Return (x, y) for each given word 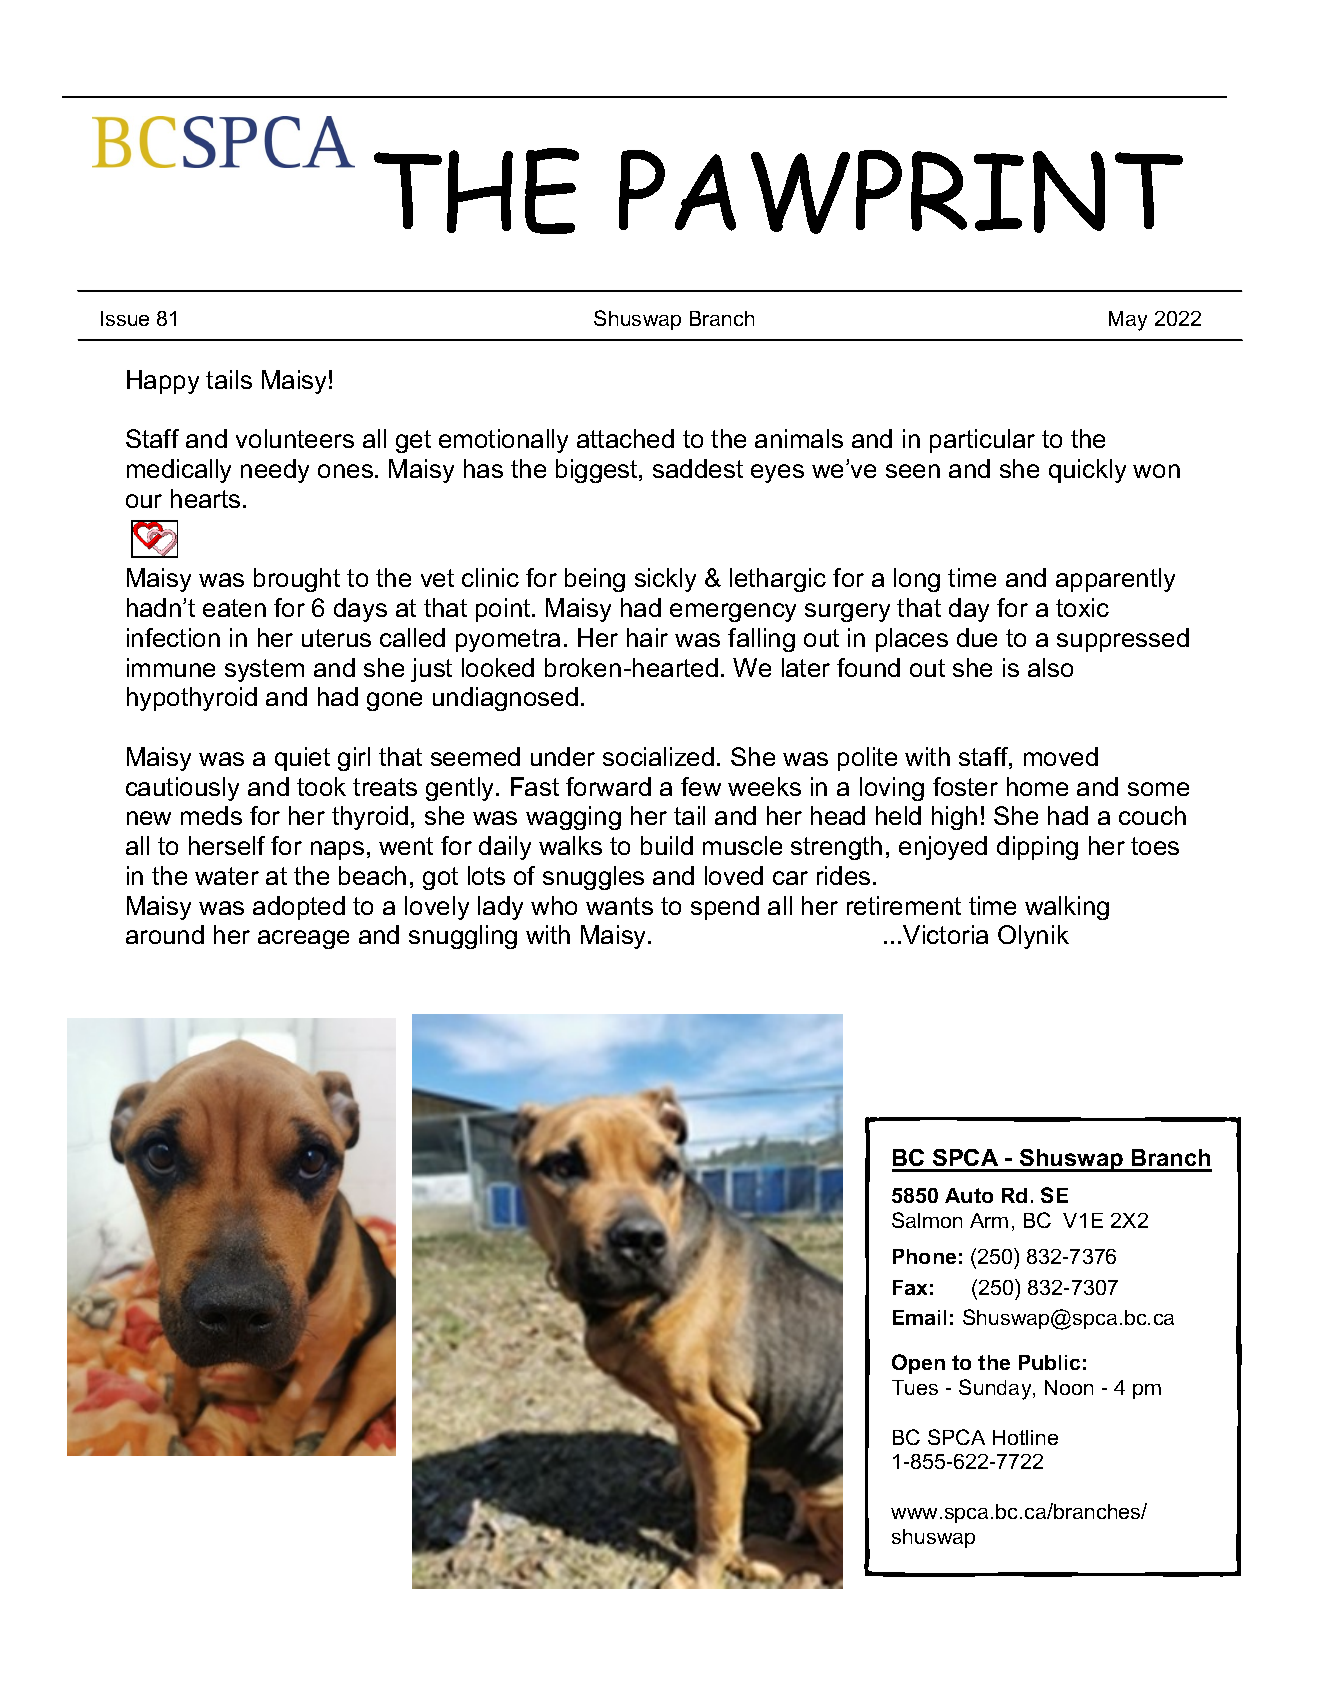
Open (918, 1364)
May (1128, 321)
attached (625, 438)
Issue (125, 318)
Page (1051, 97)
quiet (302, 759)
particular (982, 441)
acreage (303, 939)
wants (619, 906)
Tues (915, 1387)
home (1037, 786)
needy (275, 471)
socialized (658, 756)
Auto (969, 1195)
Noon (1069, 1387)
